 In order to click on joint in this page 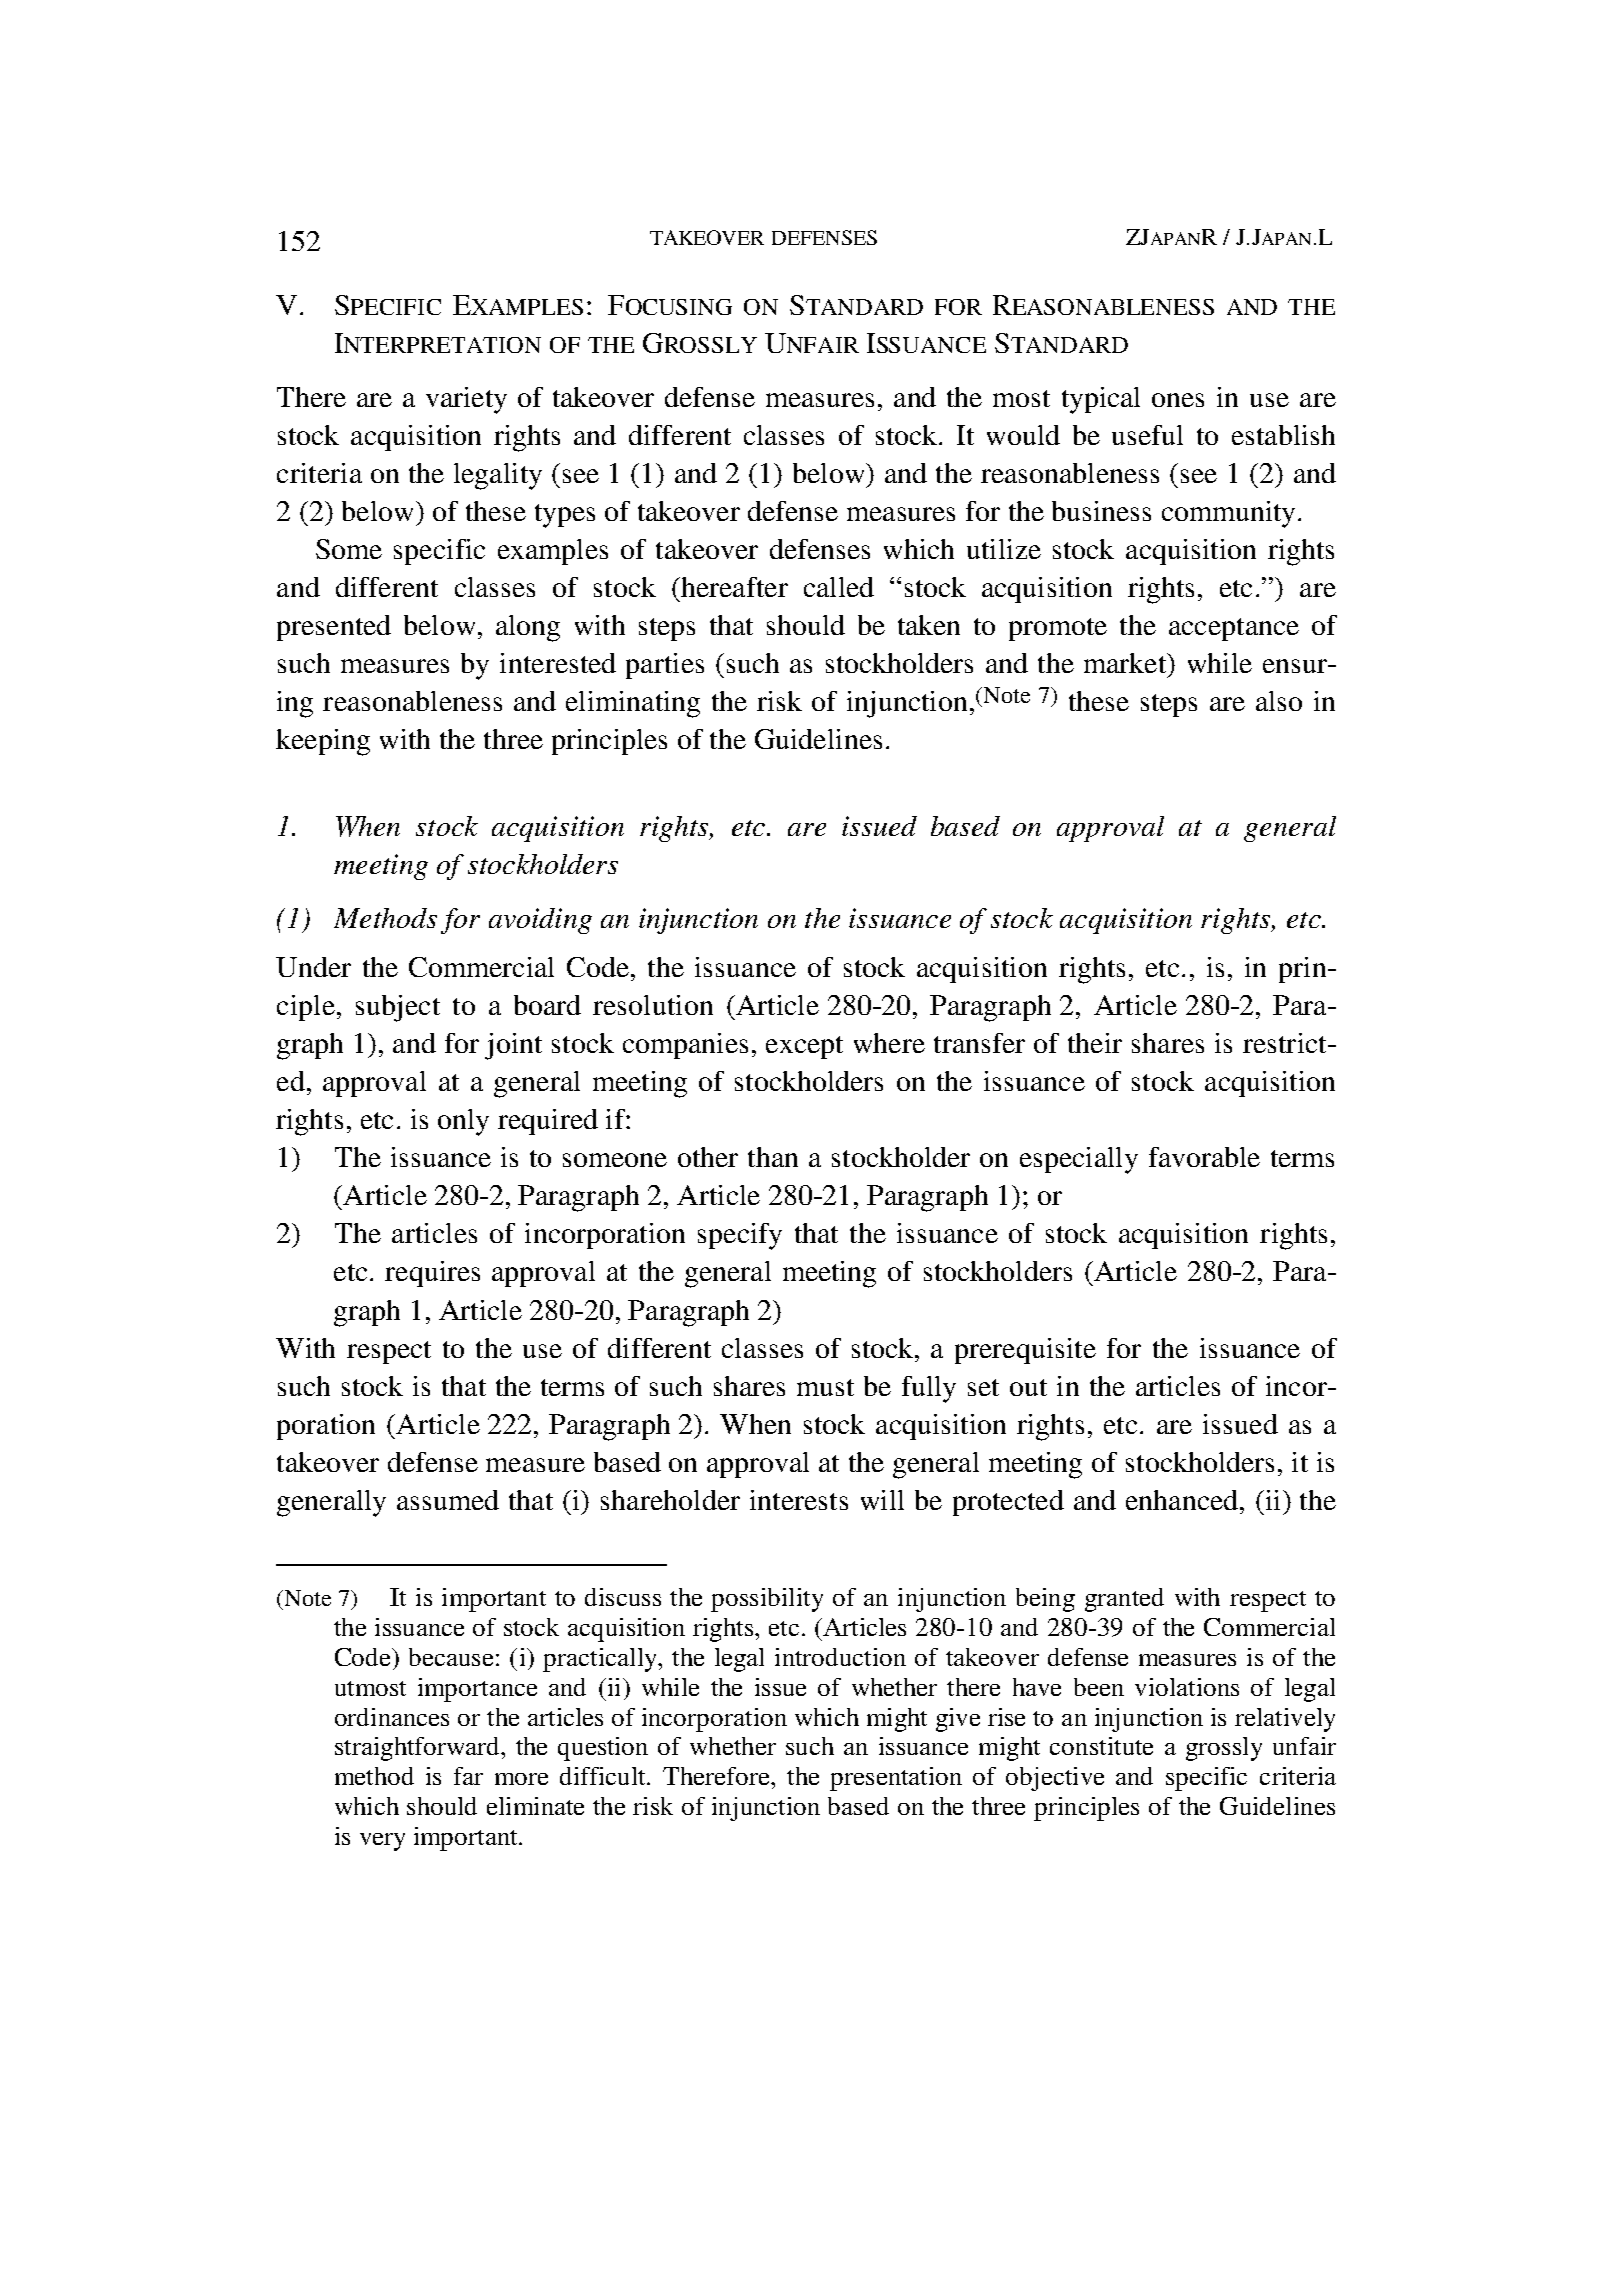, I will do `click(513, 1046)`.
